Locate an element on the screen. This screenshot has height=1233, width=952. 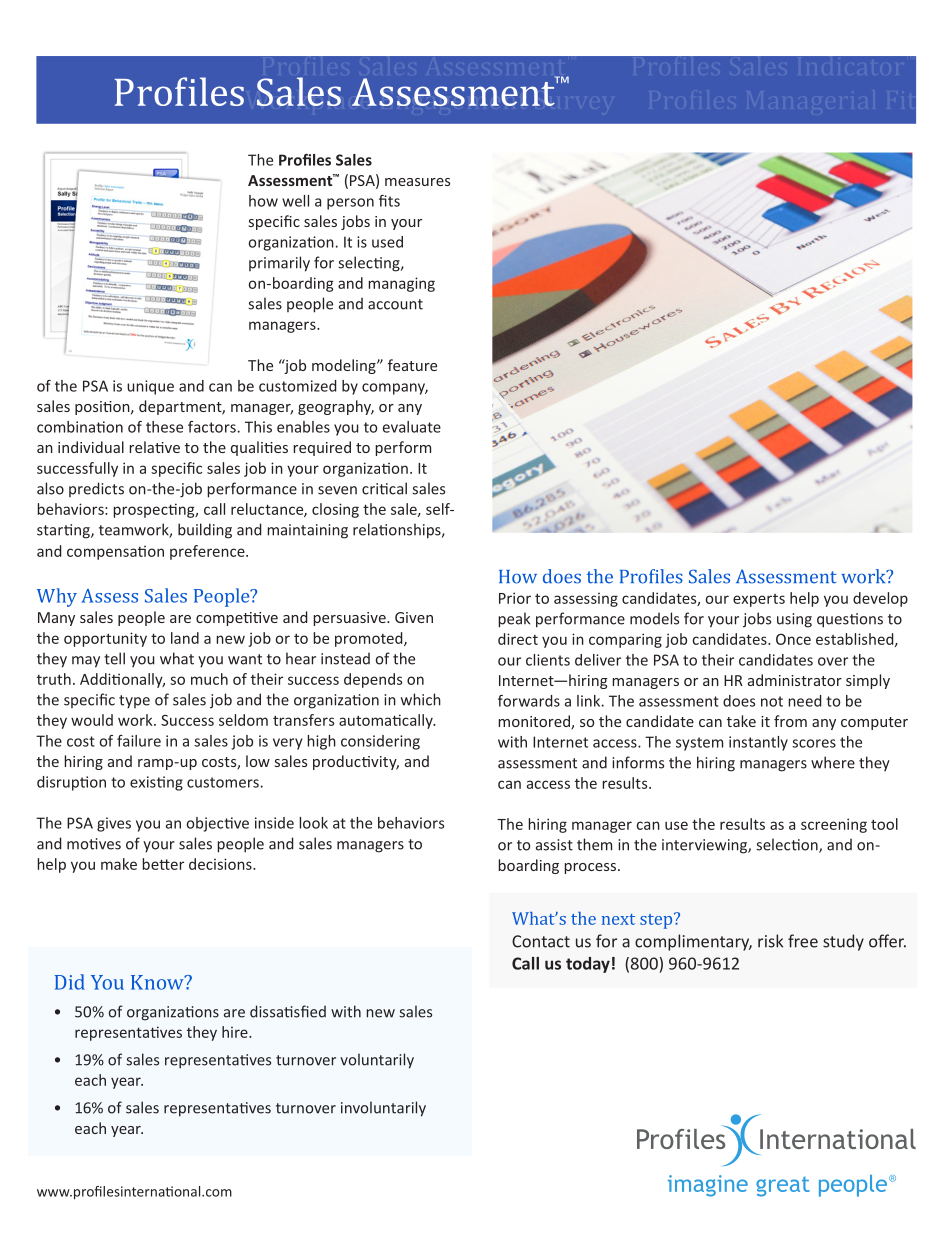
free is located at coordinates (803, 941).
